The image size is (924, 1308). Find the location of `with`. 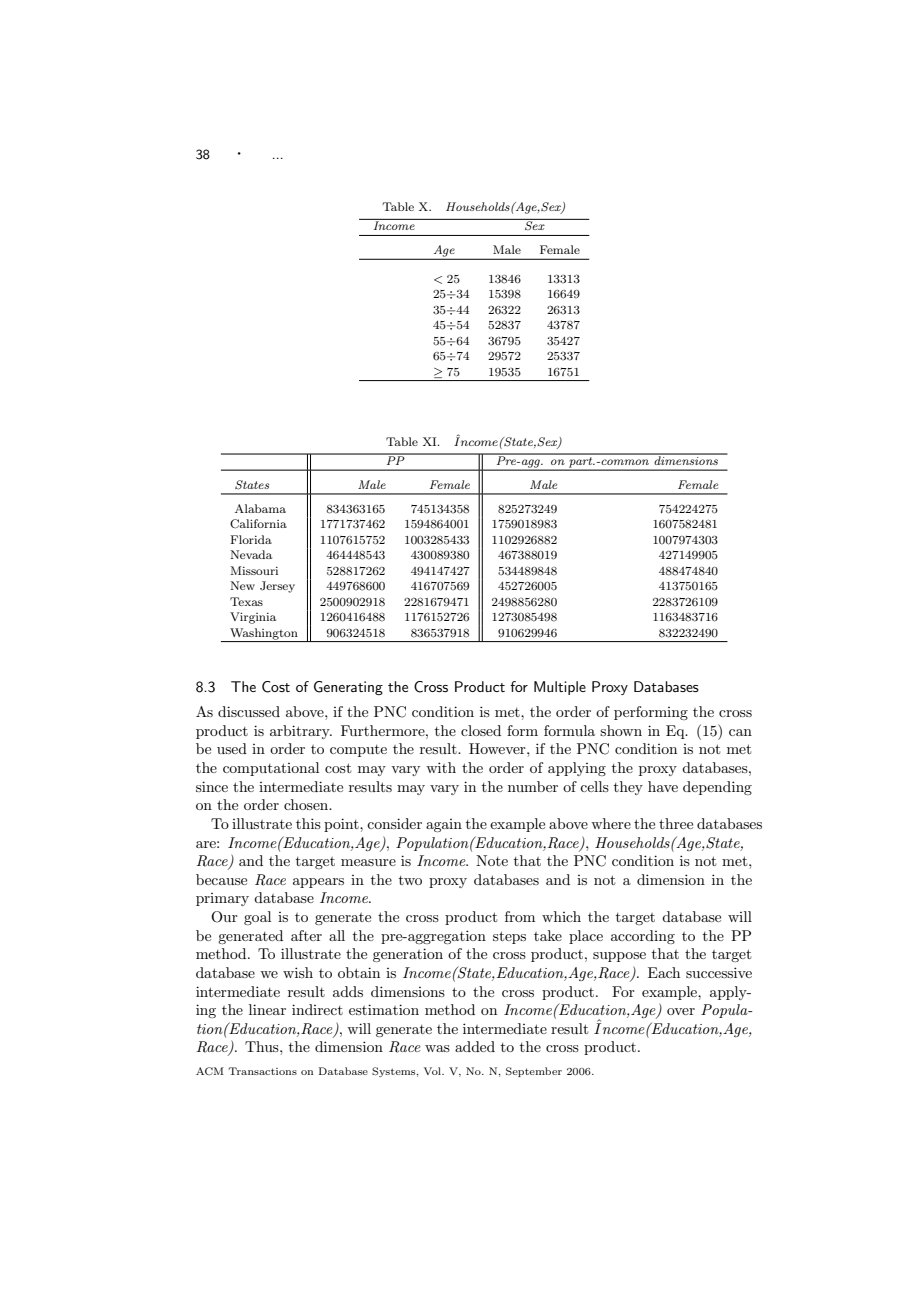

with is located at coordinates (441, 767).
